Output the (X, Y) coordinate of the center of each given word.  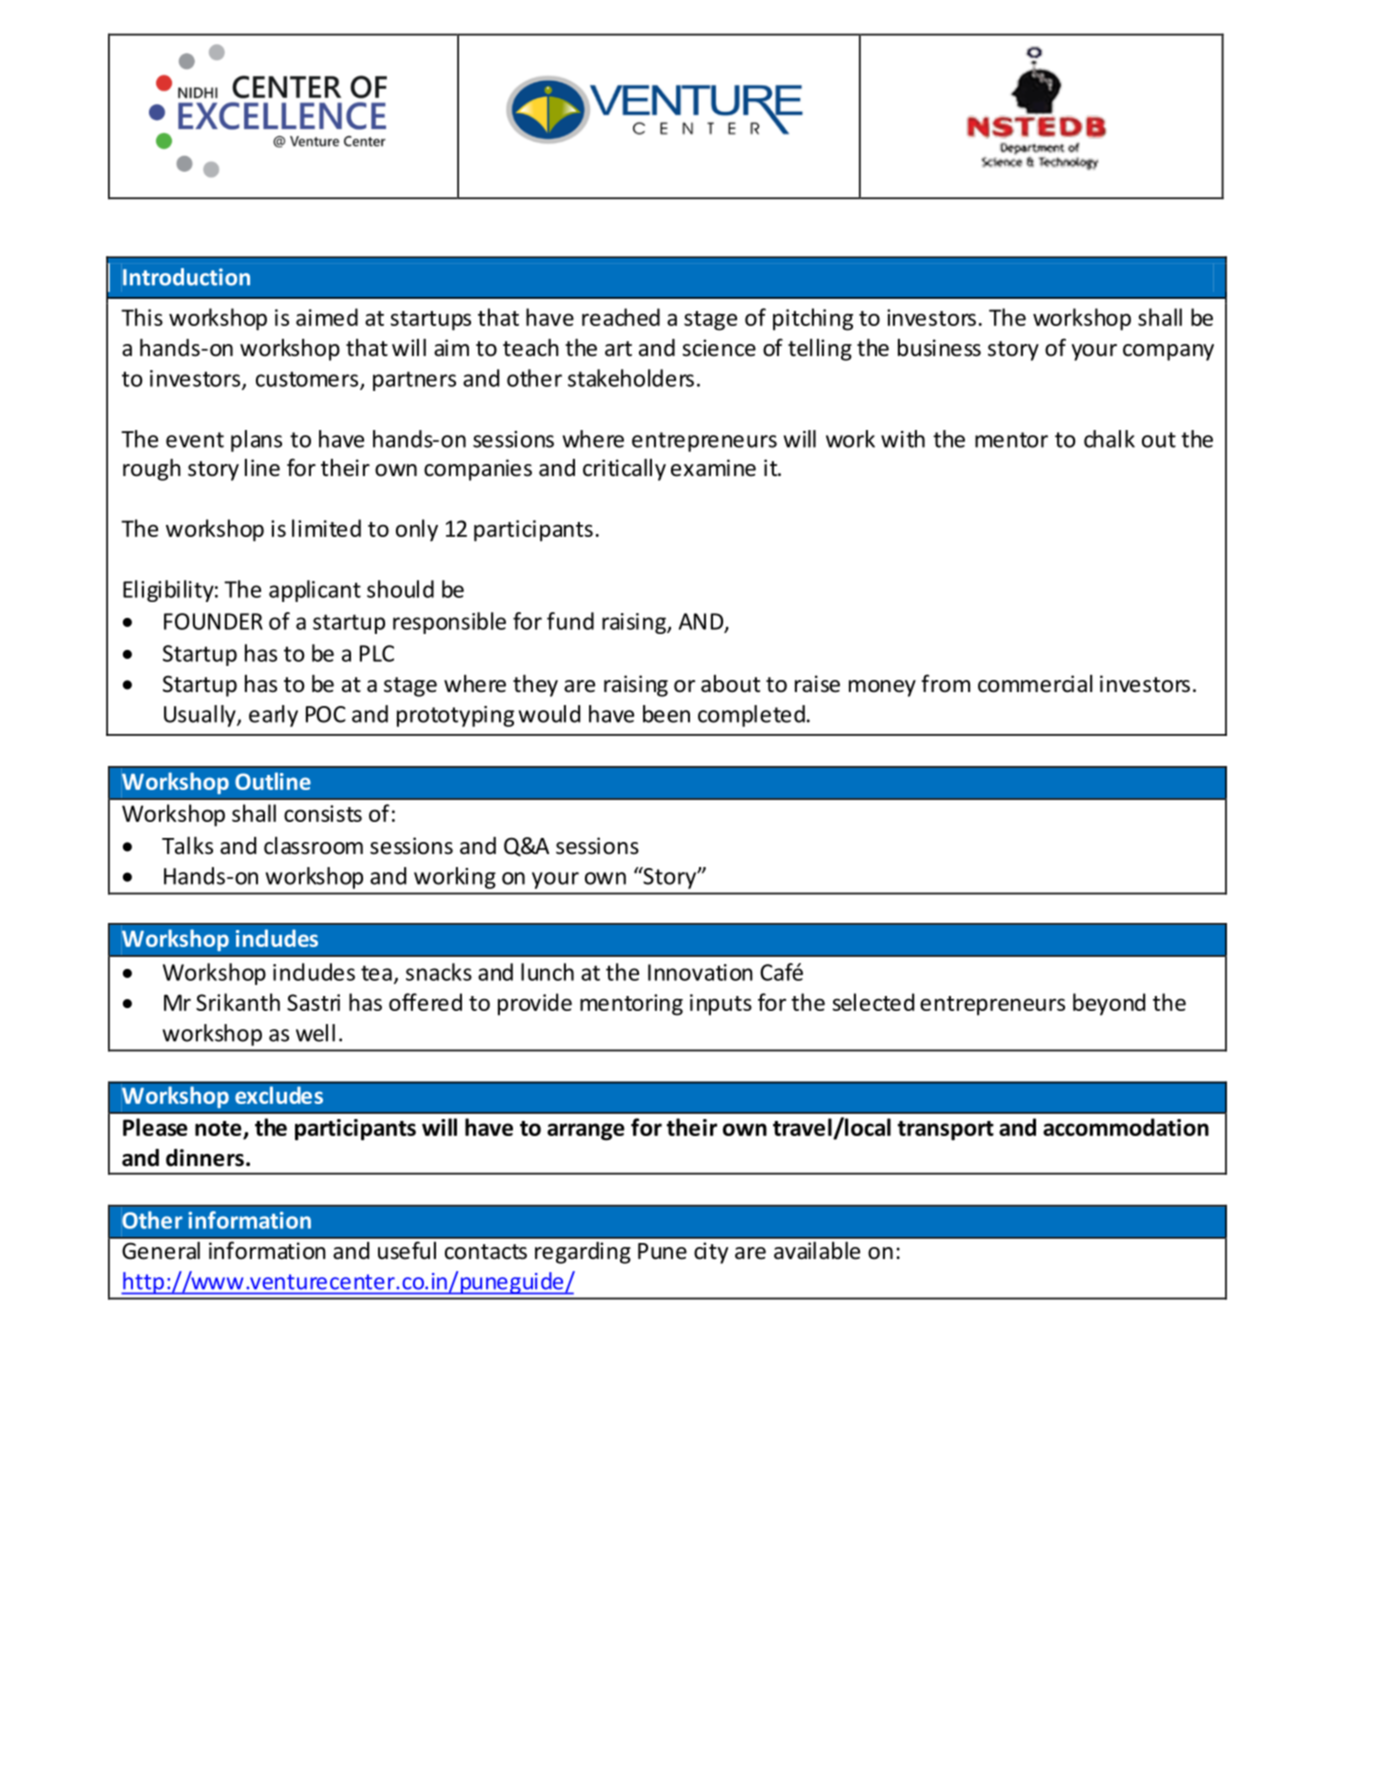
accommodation (1126, 1127)
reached (621, 317)
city (711, 1253)
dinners (205, 1158)
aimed (327, 317)
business (939, 348)
